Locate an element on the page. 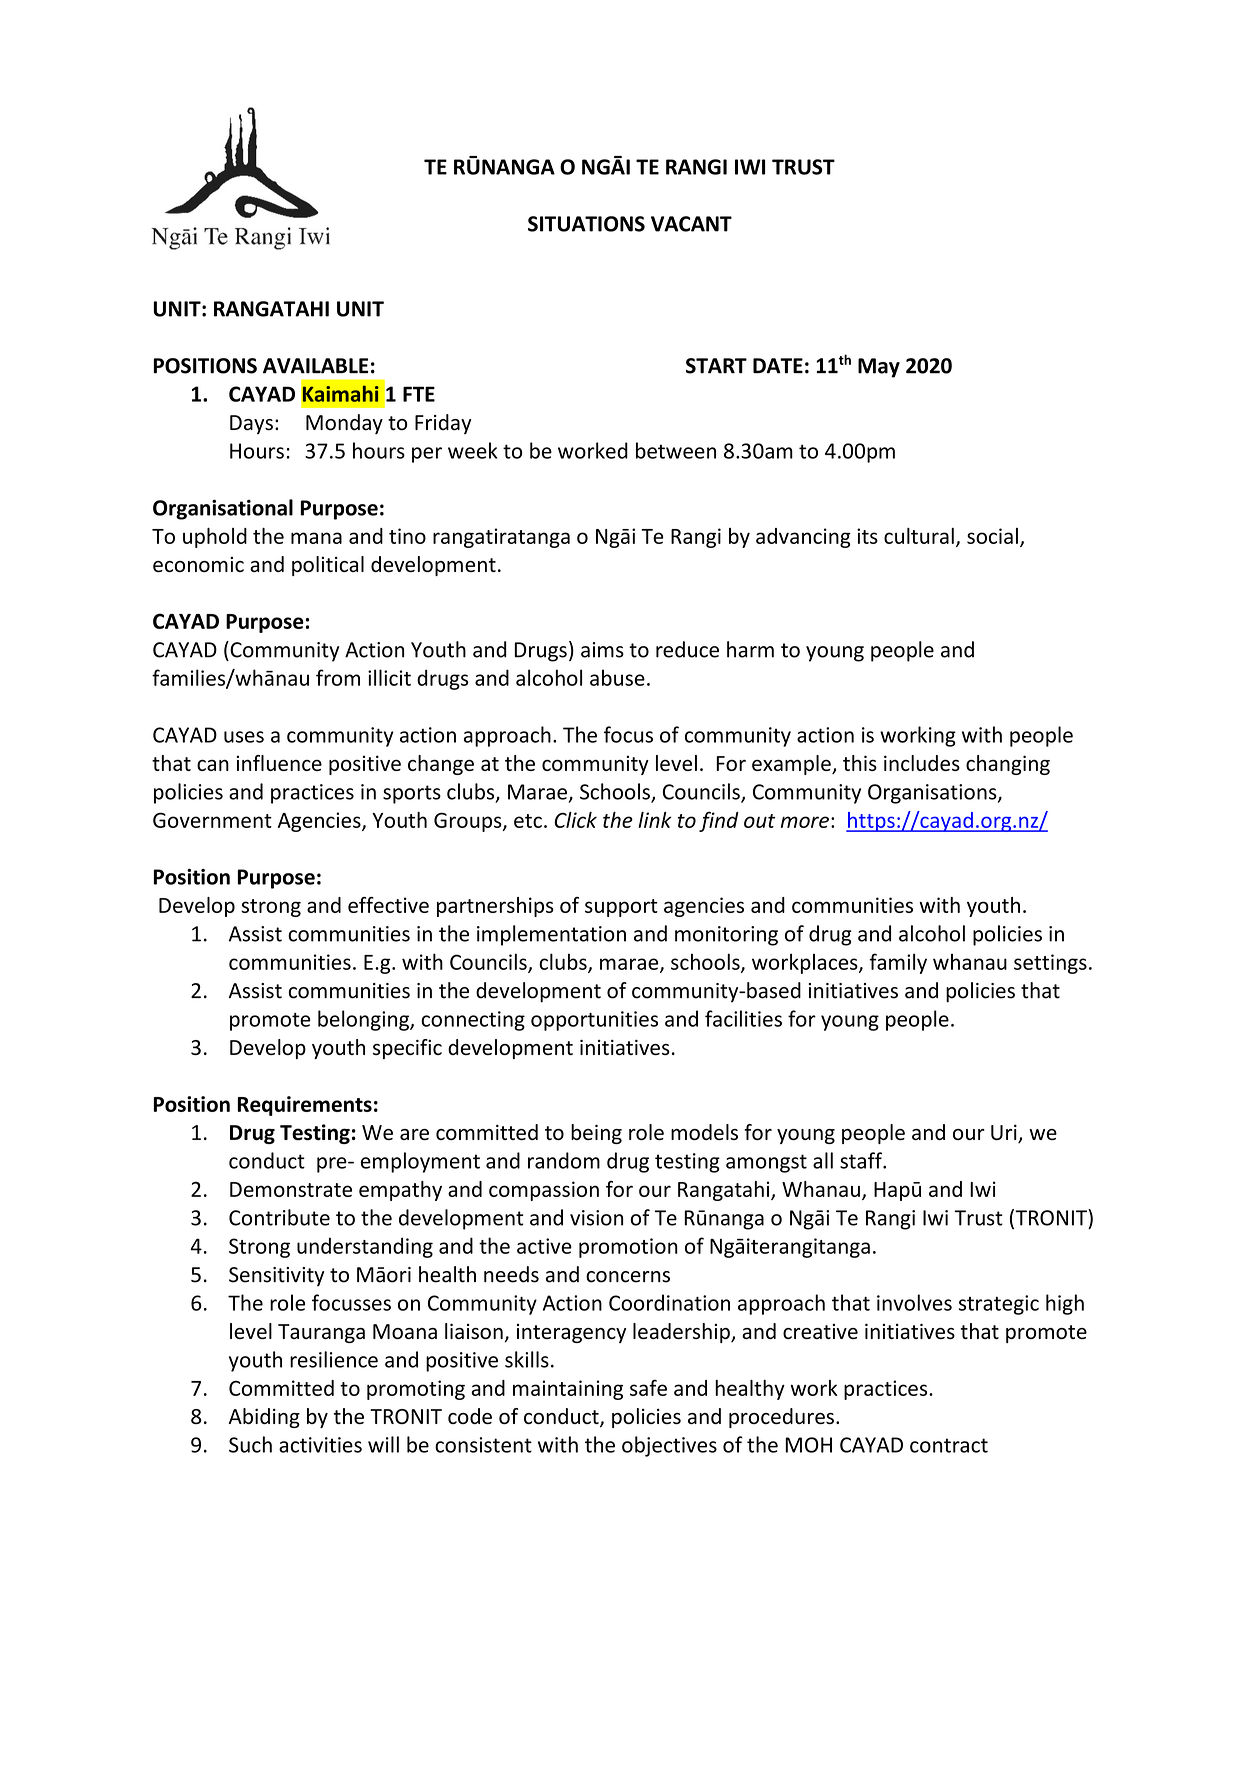 Image resolution: width=1259 pixels, height=1781 pixels. May is located at coordinates (879, 368).
